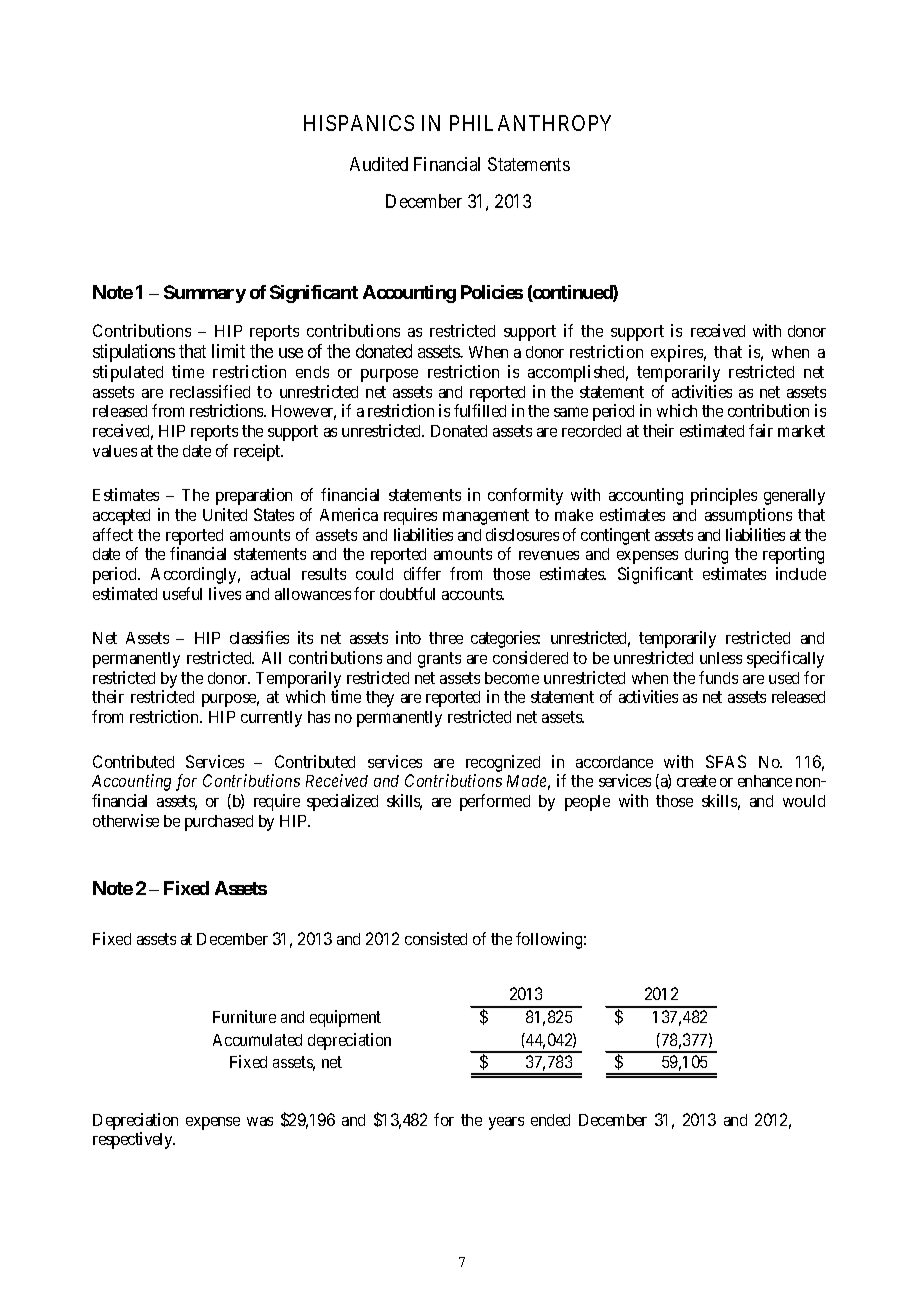 Image resolution: width=924 pixels, height=1308 pixels. Describe the element at coordinates (182, 593) in the screenshot. I see `useful` at that location.
